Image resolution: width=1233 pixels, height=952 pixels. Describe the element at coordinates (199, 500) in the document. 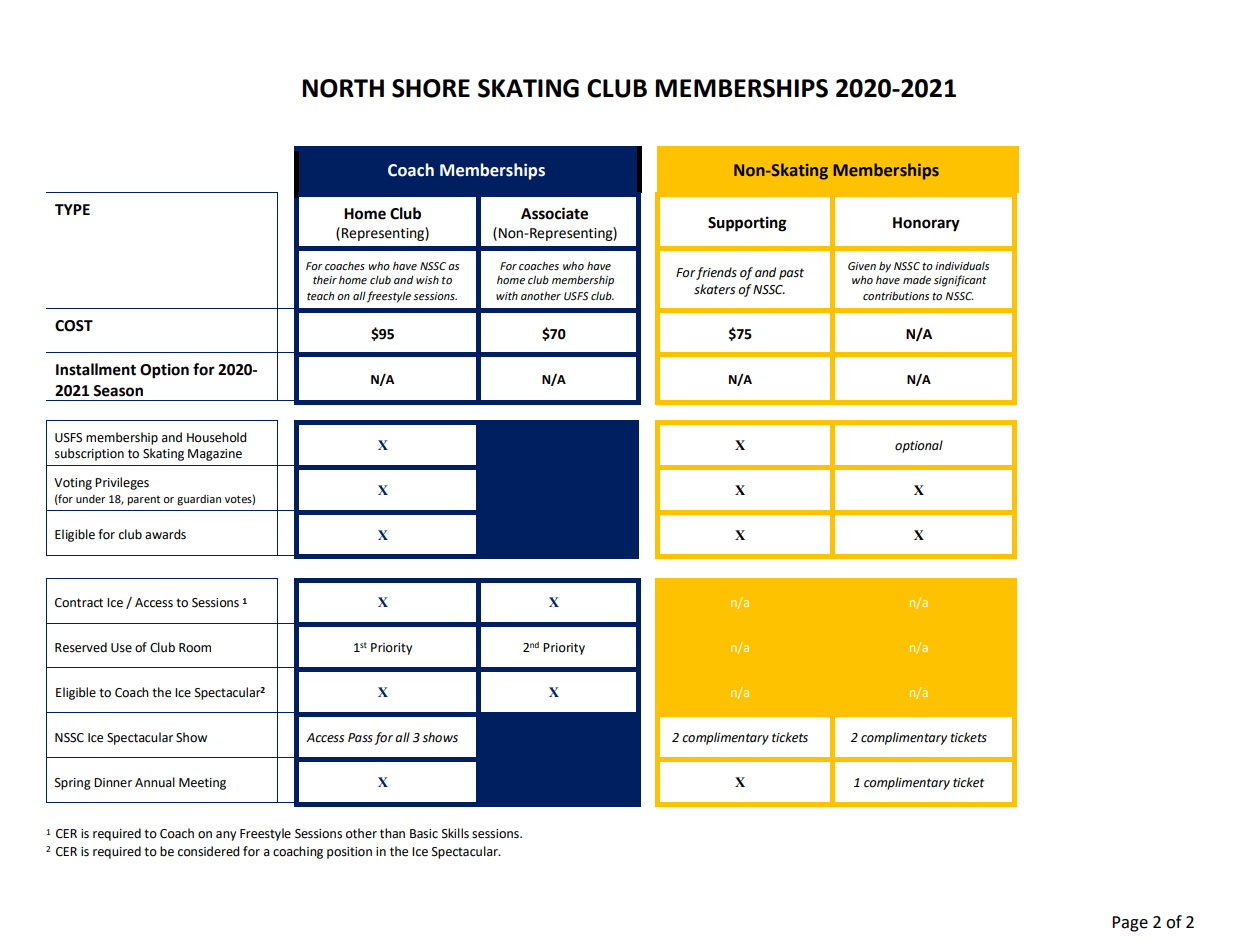

I see `guardian` at that location.
